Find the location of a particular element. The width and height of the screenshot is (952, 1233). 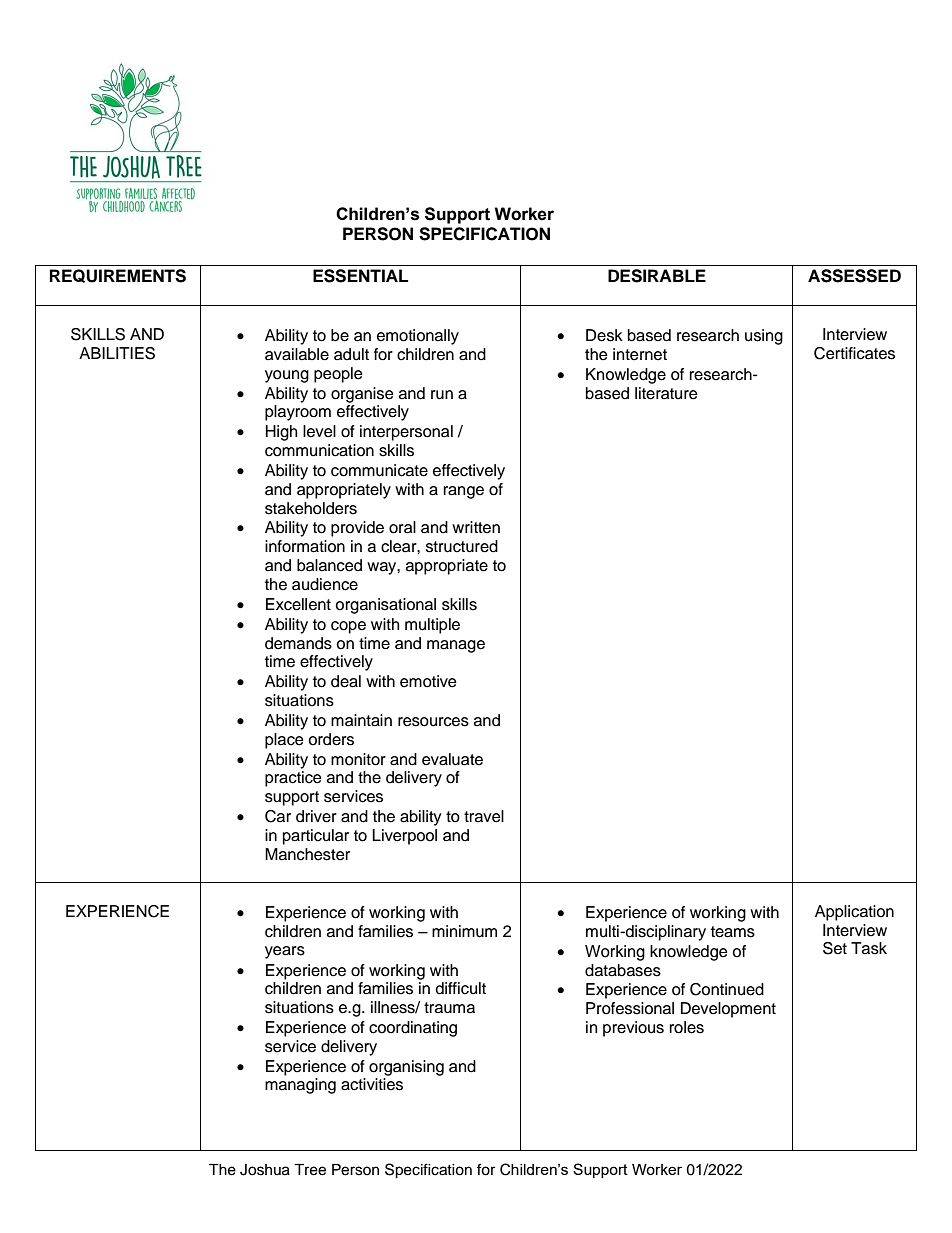

using is located at coordinates (764, 337).
